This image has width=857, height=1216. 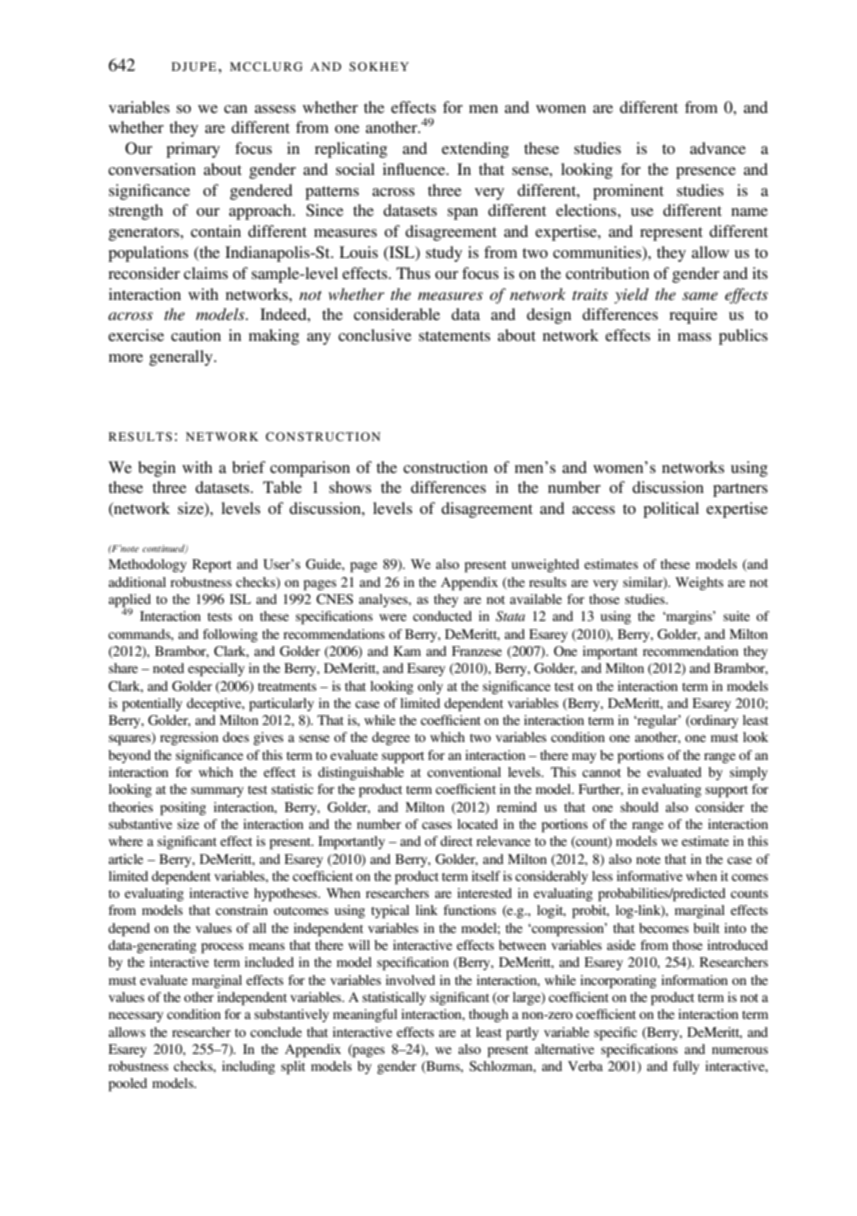 What do you see at coordinates (475, 150) in the image?
I see `extending` at bounding box center [475, 150].
